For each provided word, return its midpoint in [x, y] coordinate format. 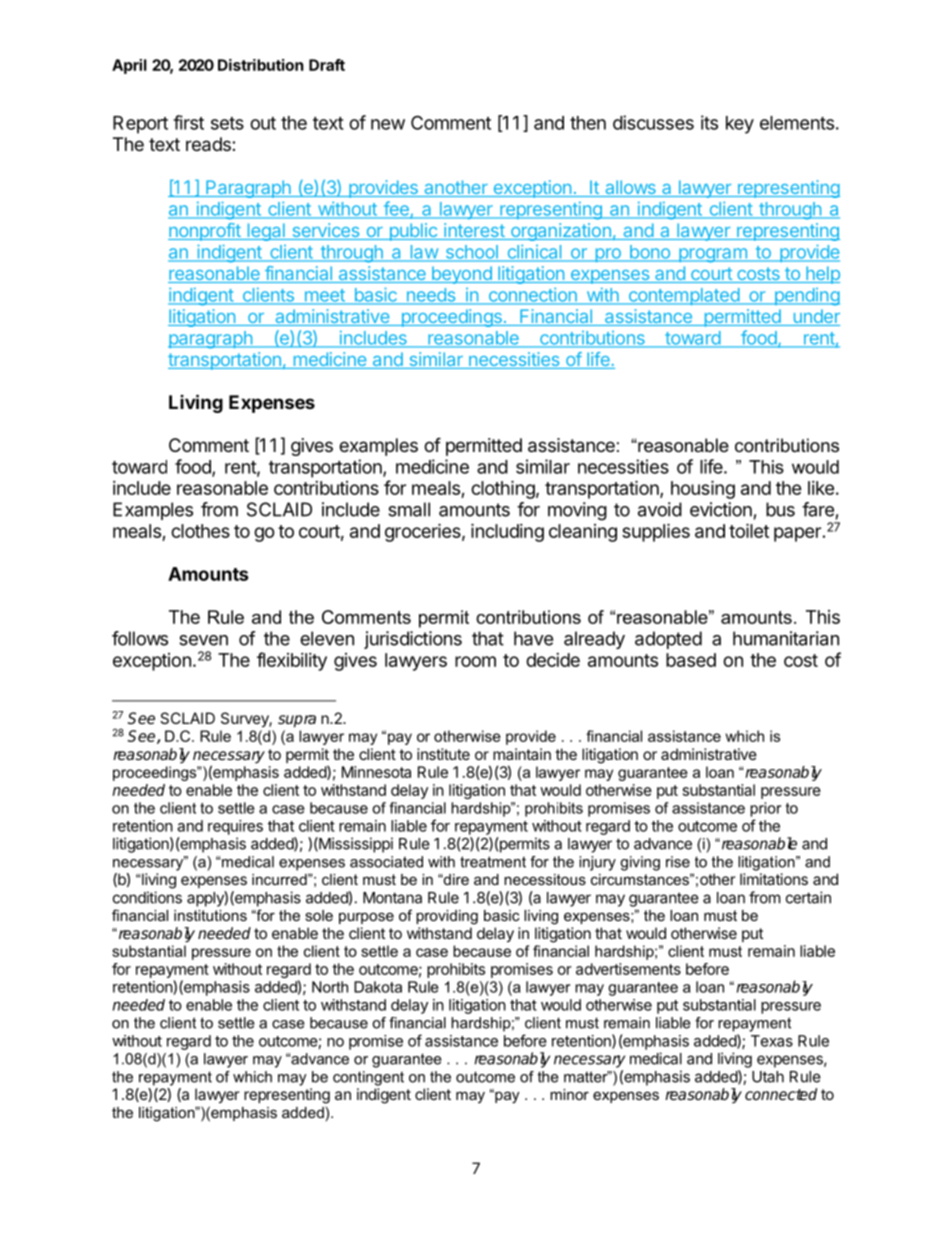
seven [203, 640]
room [475, 661]
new [388, 124]
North [330, 987]
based [691, 660]
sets [227, 123]
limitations [774, 879]
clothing [503, 489]
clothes [200, 531]
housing [703, 489]
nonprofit [205, 232]
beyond [461, 275]
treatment [493, 862]
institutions [210, 915]
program [713, 255]
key [740, 125]
